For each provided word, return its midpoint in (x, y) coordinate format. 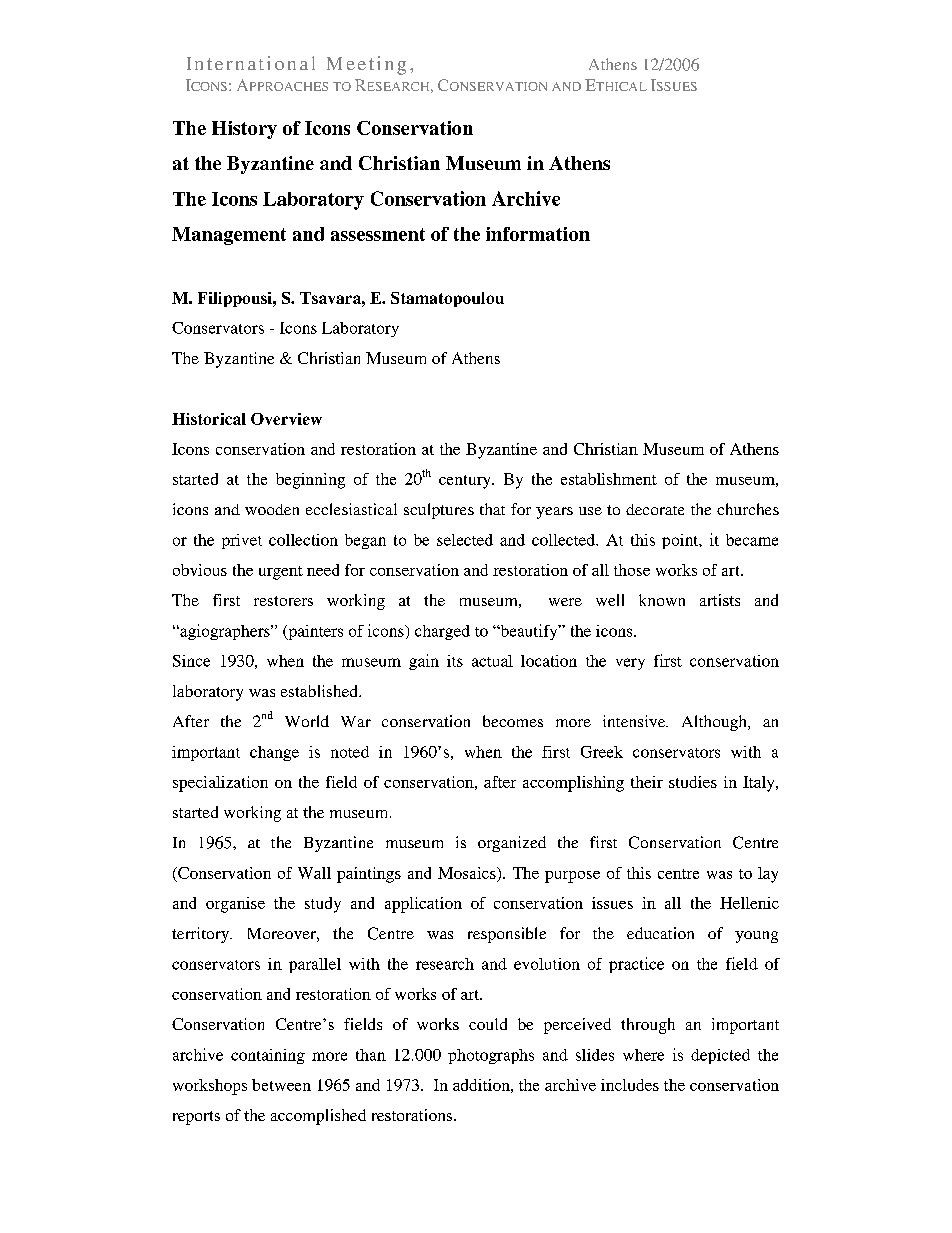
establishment (609, 479)
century (466, 482)
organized (512, 844)
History (244, 130)
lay (768, 875)
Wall (314, 873)
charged (442, 632)
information (538, 234)
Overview (286, 419)
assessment (378, 234)
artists (720, 600)
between (281, 1085)
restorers (283, 601)
